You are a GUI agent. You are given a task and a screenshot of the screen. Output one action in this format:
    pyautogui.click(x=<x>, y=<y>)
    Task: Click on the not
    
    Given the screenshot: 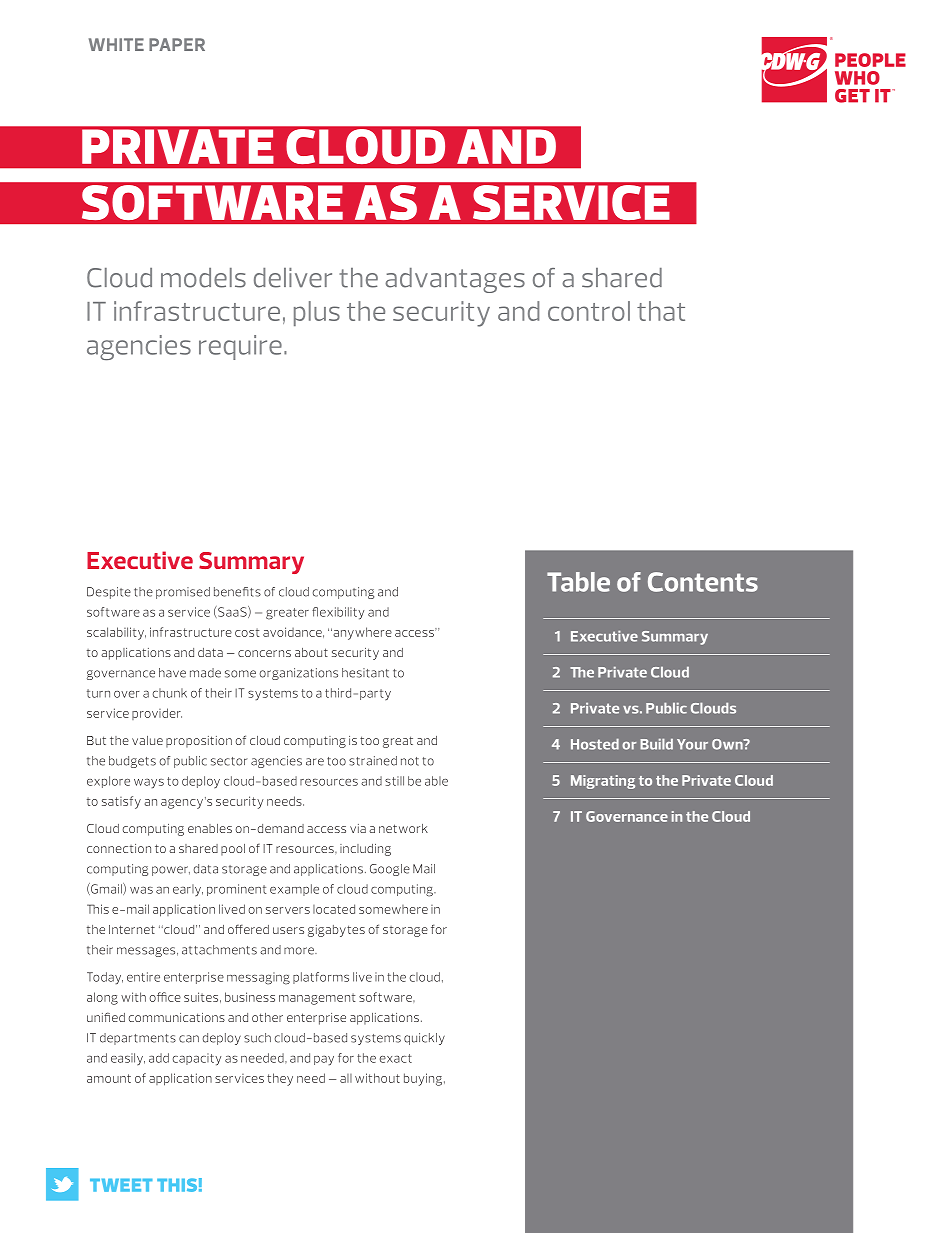 What is the action you would take?
    pyautogui.click(x=410, y=761)
